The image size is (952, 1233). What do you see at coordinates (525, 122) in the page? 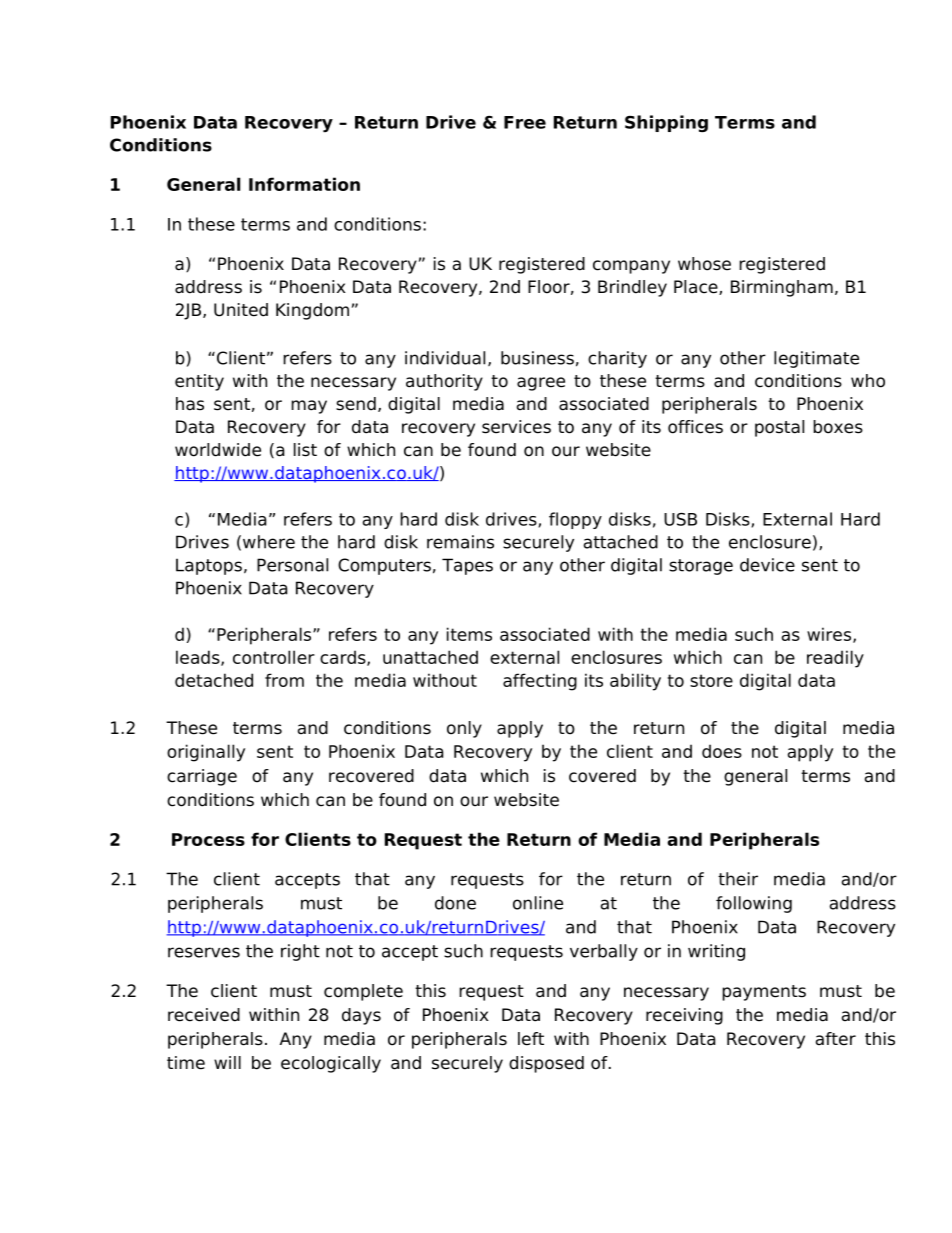
I see `Free` at bounding box center [525, 122].
